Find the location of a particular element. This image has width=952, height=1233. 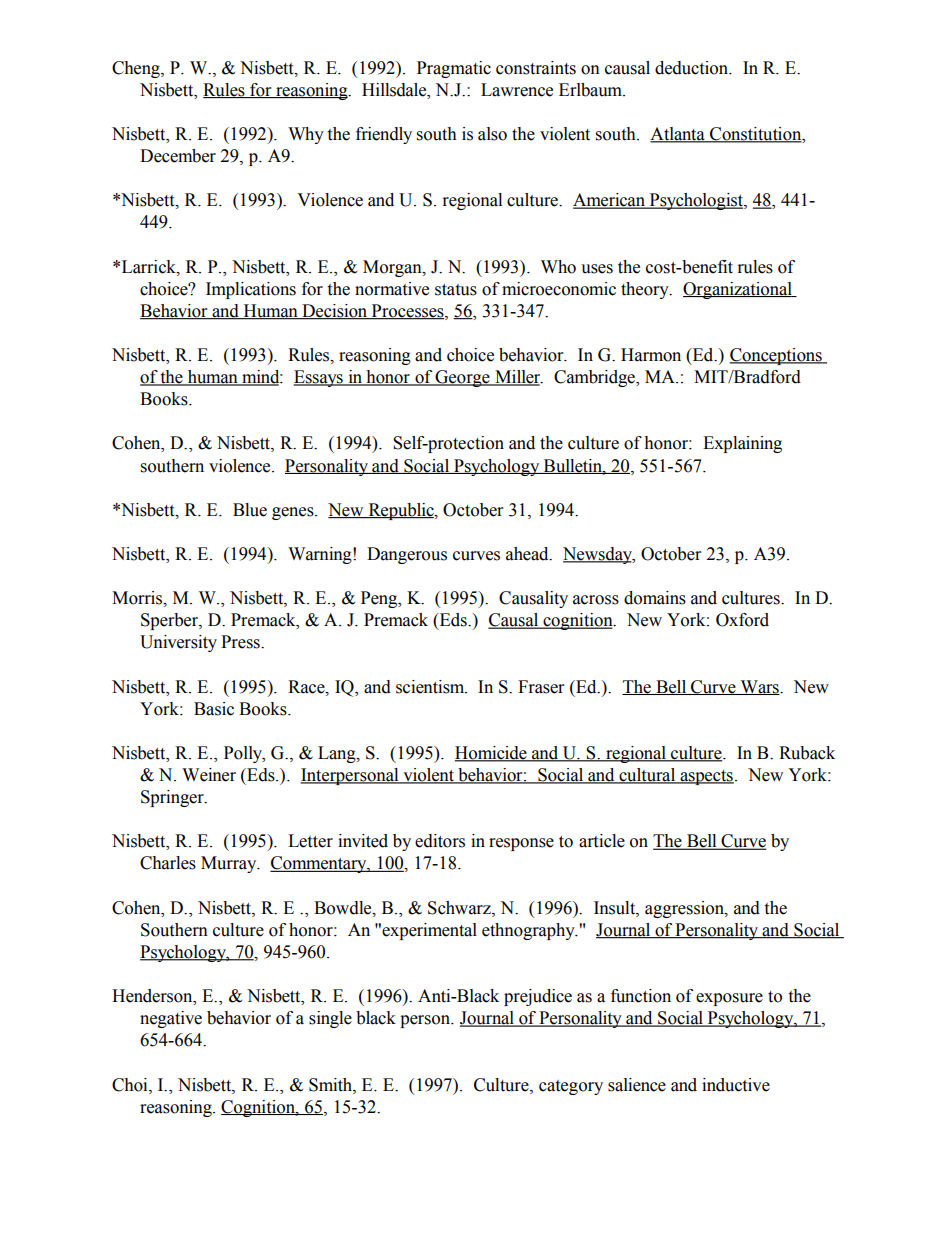

negative is located at coordinates (171, 1019).
